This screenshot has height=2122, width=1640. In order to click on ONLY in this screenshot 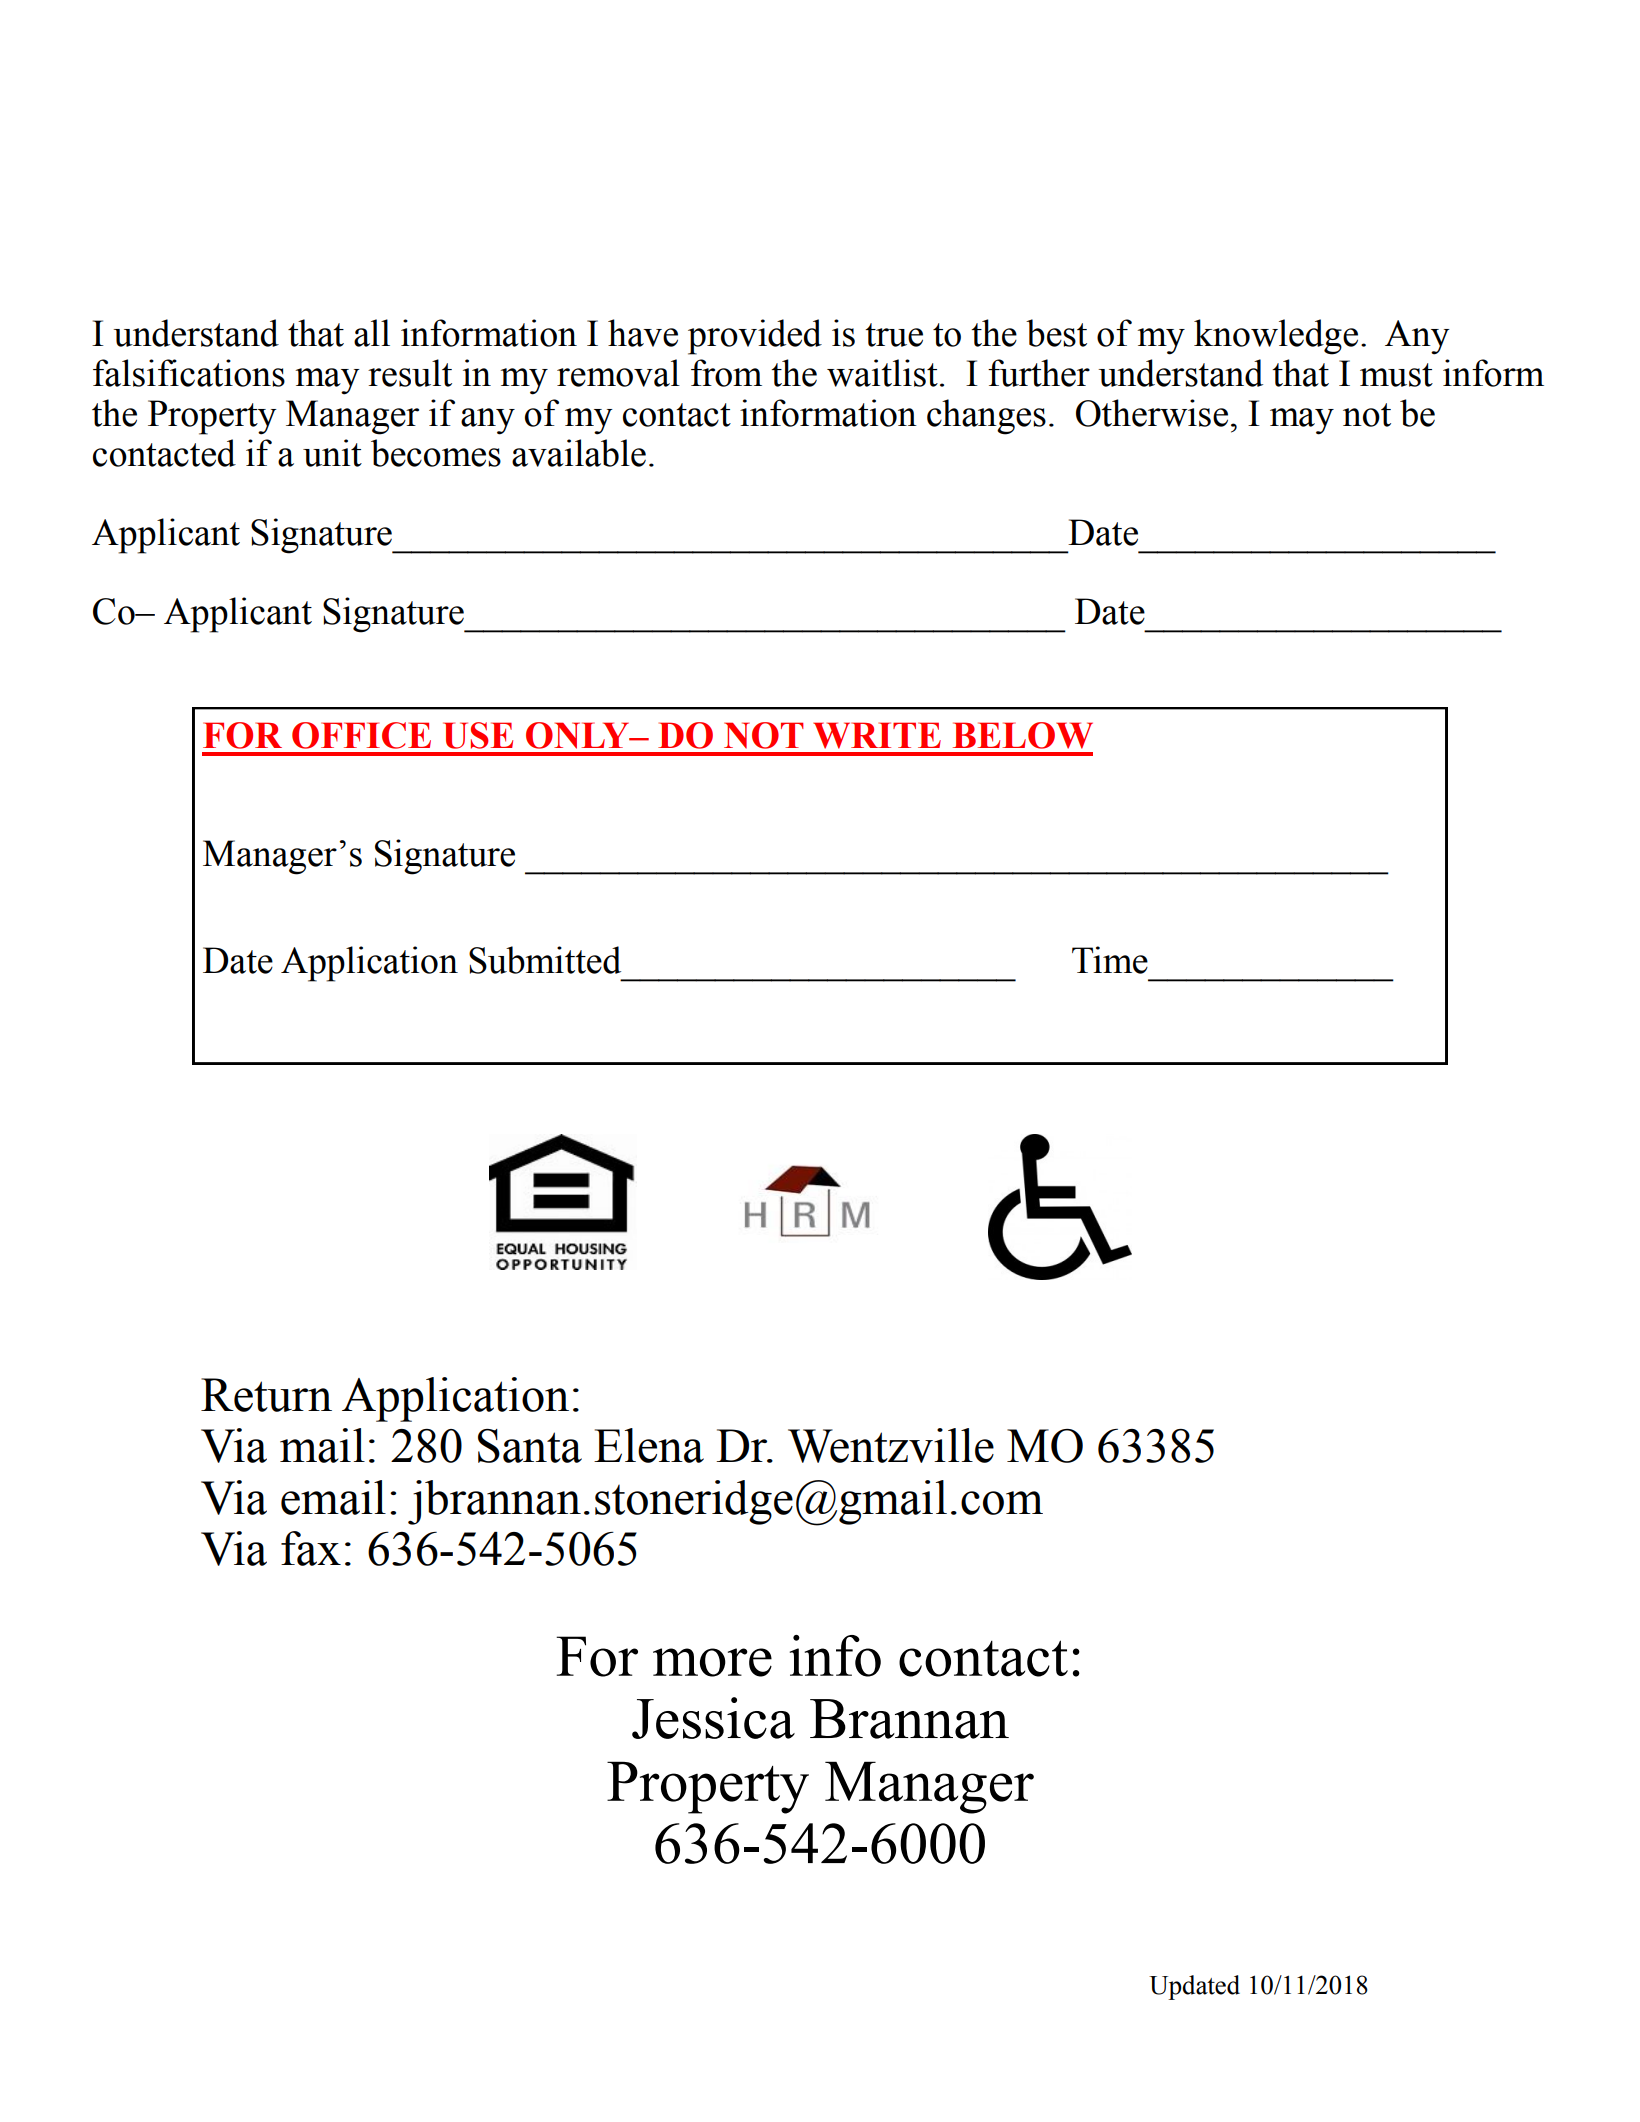, I will do `click(579, 735)`.
